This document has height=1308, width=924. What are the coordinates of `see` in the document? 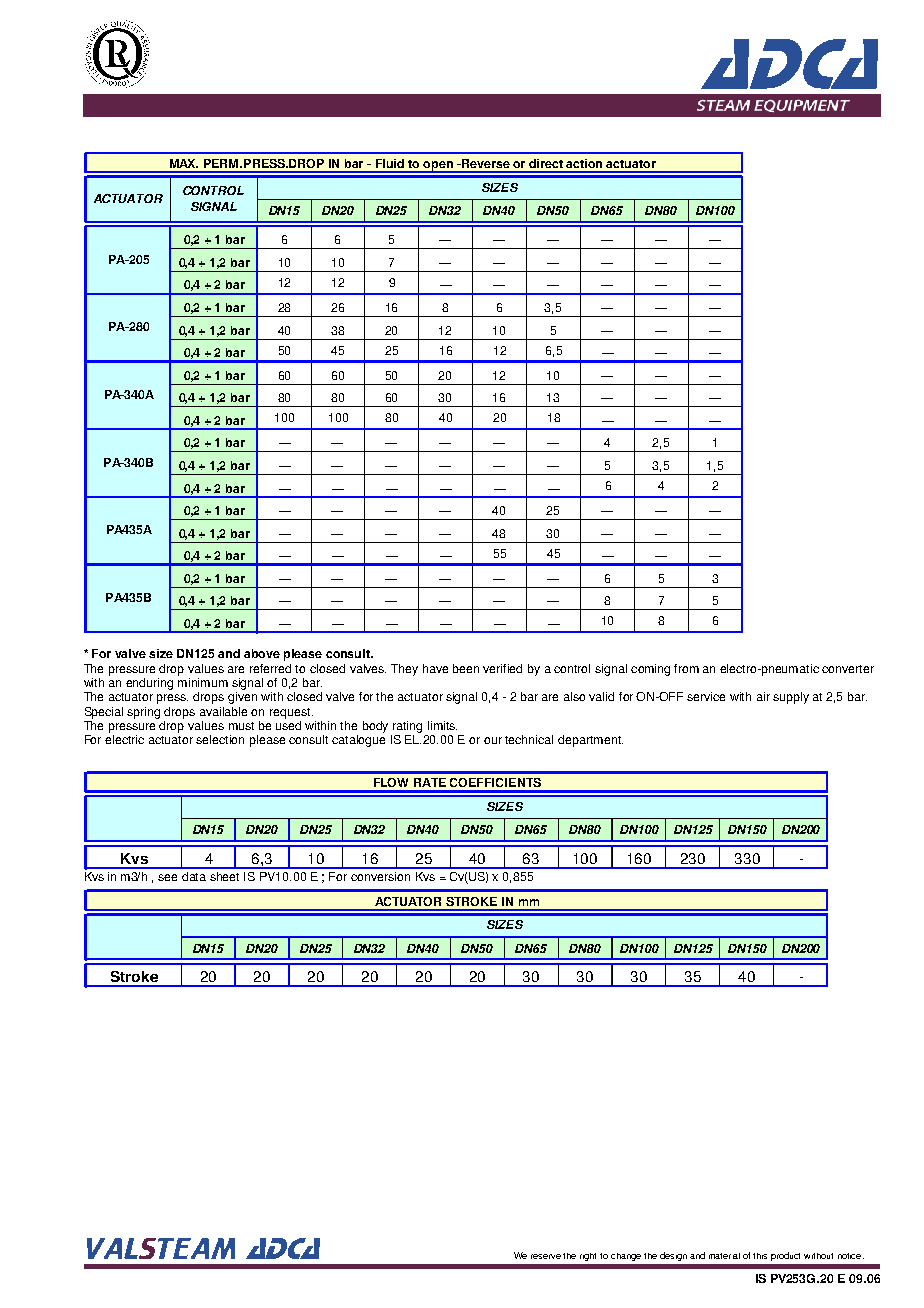 It's located at (167, 877).
